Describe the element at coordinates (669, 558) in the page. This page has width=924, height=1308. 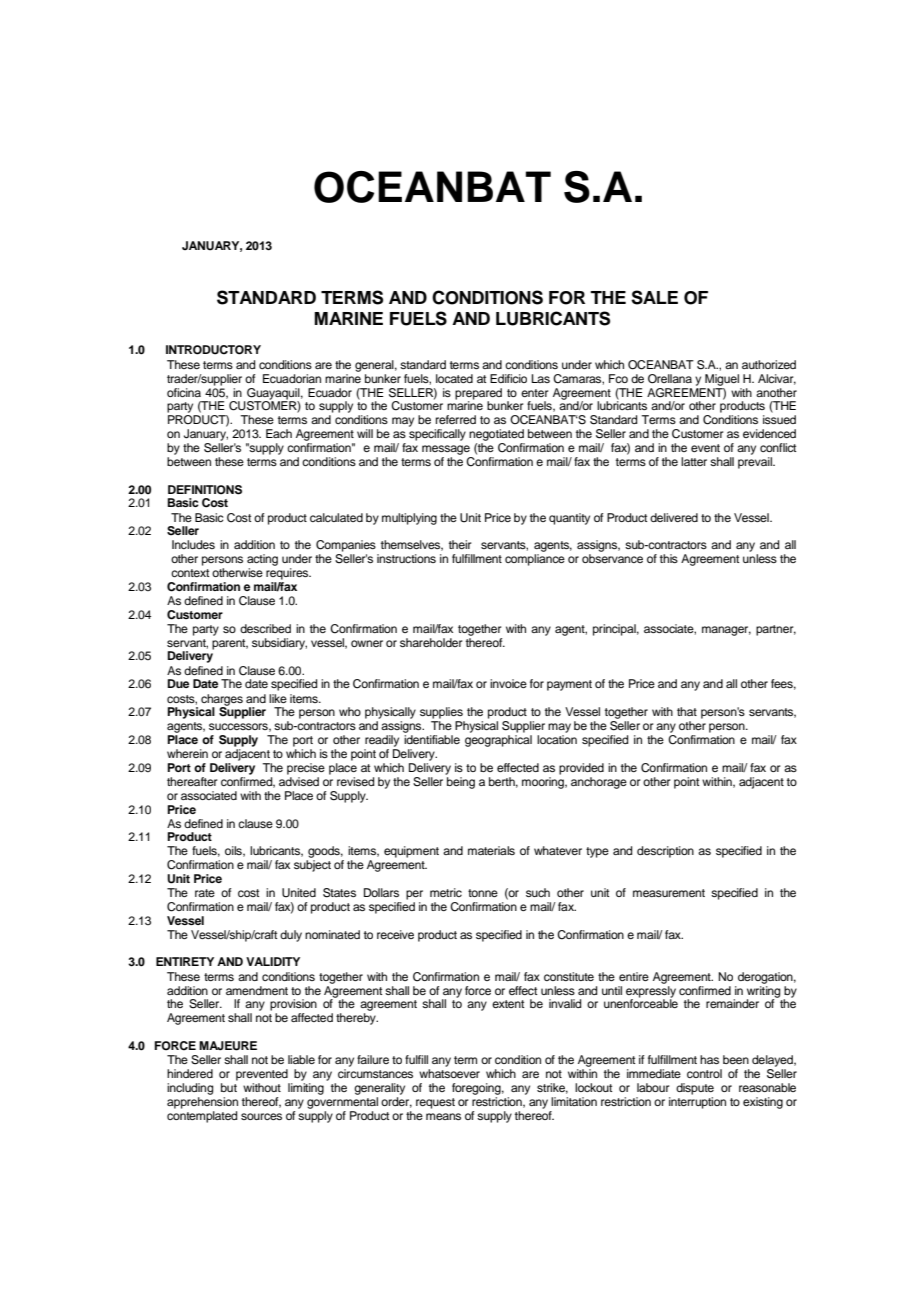
I see `this` at that location.
